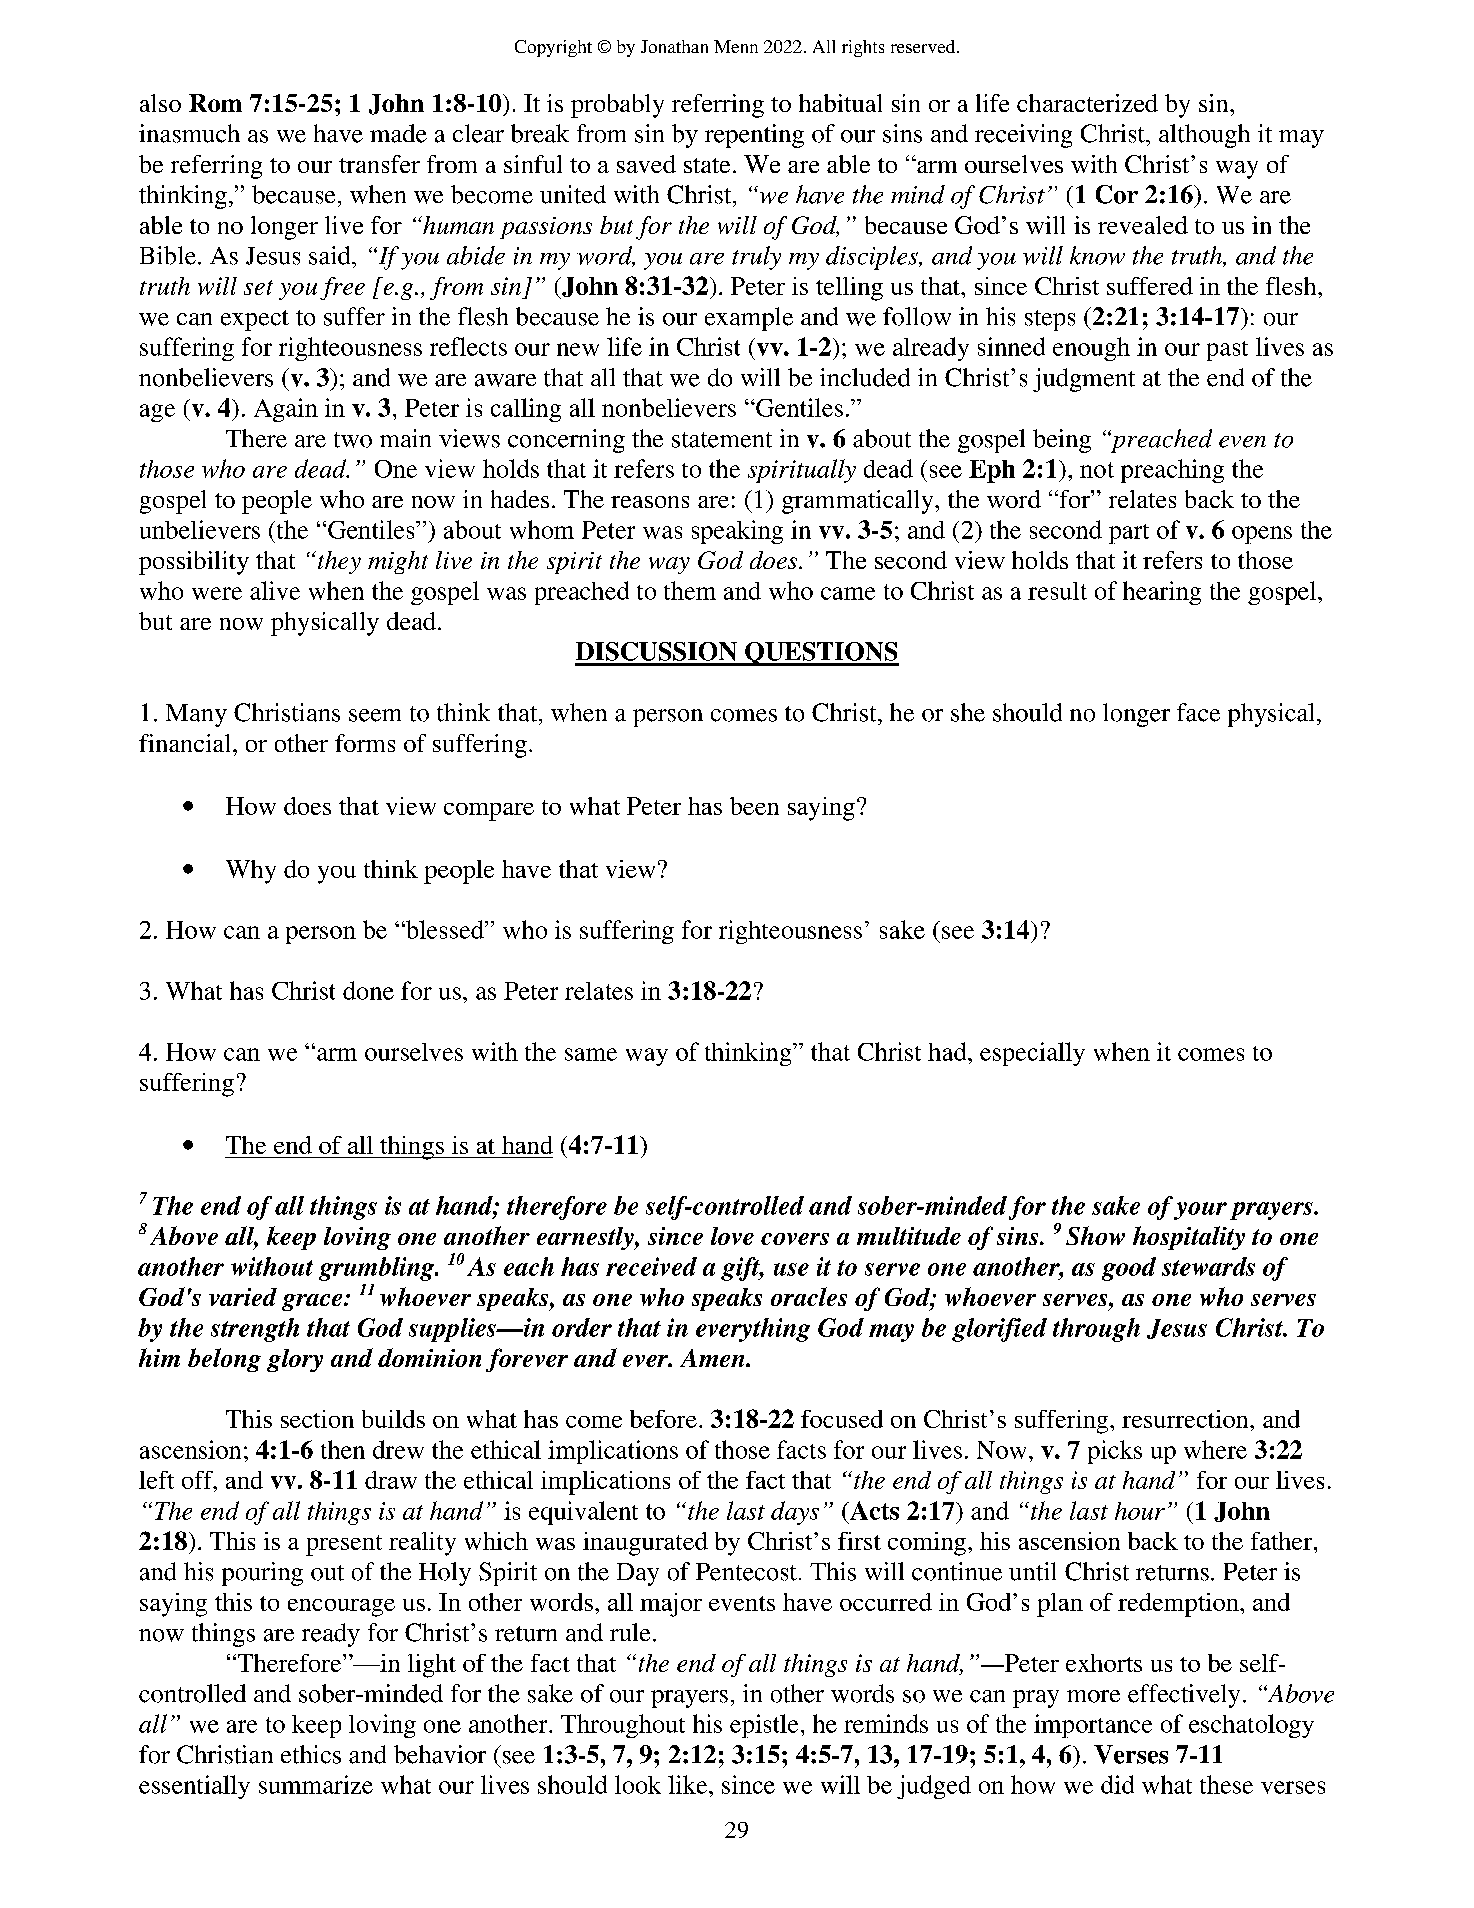 This page has height=1908, width=1474. What do you see at coordinates (189, 133) in the page?
I see `inasmuch` at bounding box center [189, 133].
